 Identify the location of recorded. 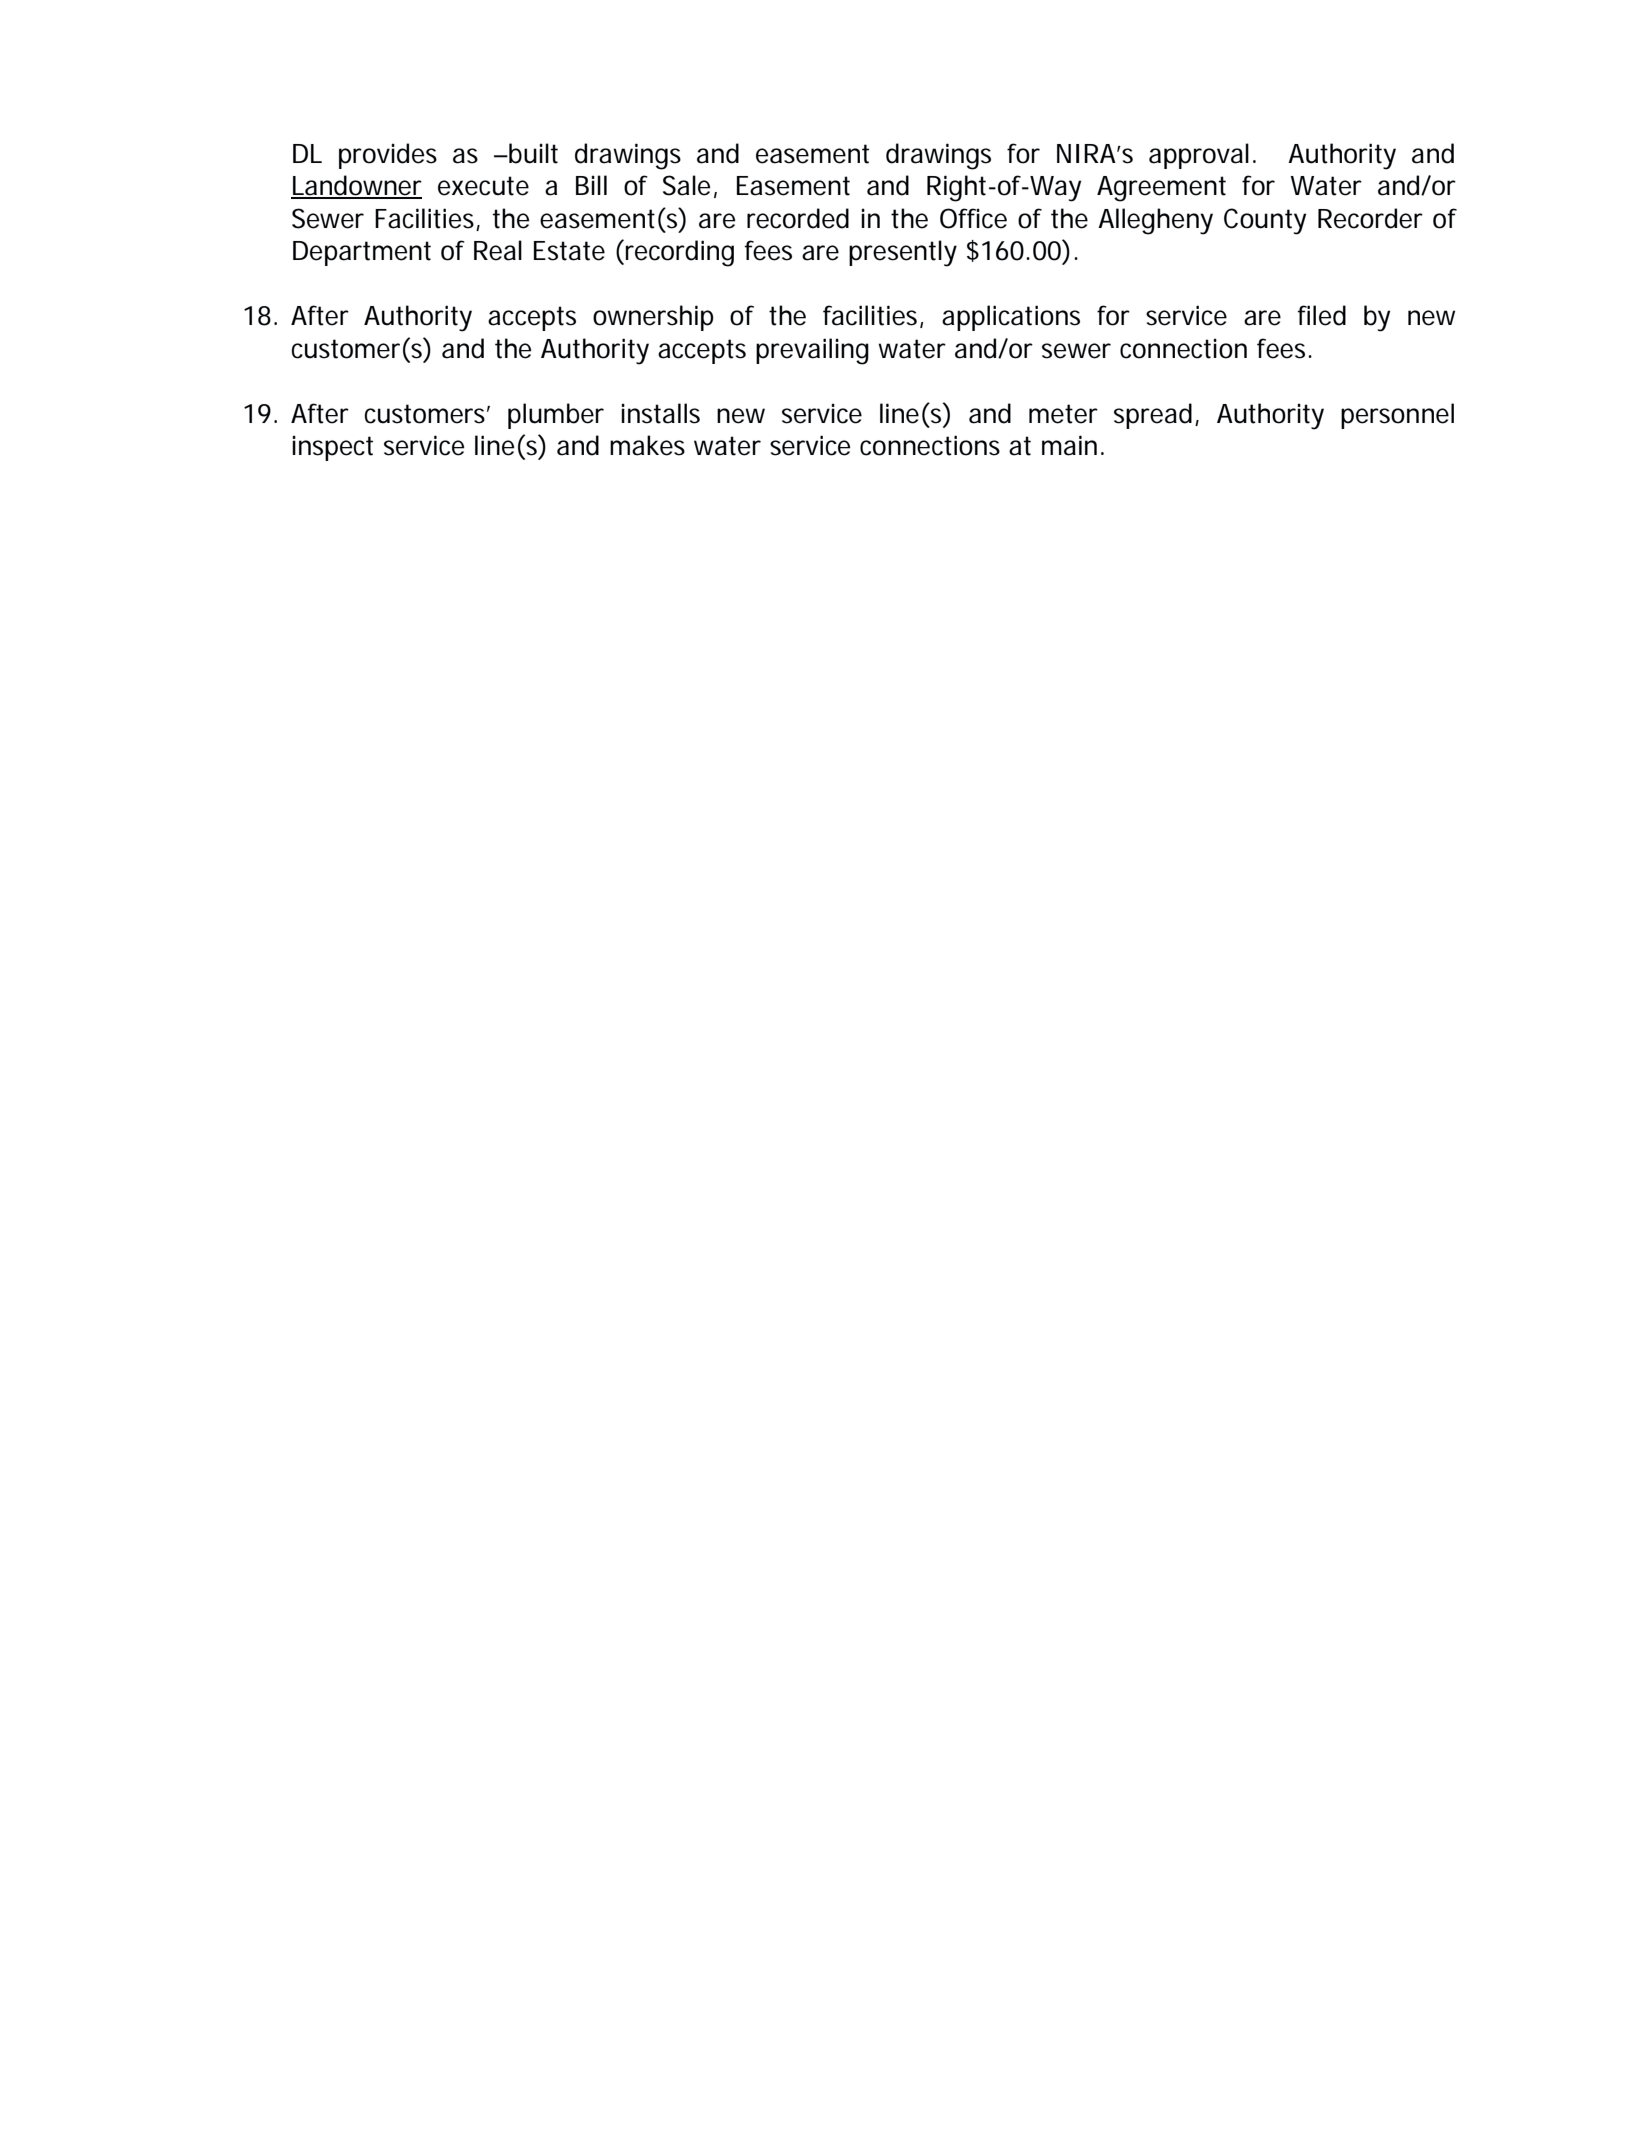
(798, 218).
